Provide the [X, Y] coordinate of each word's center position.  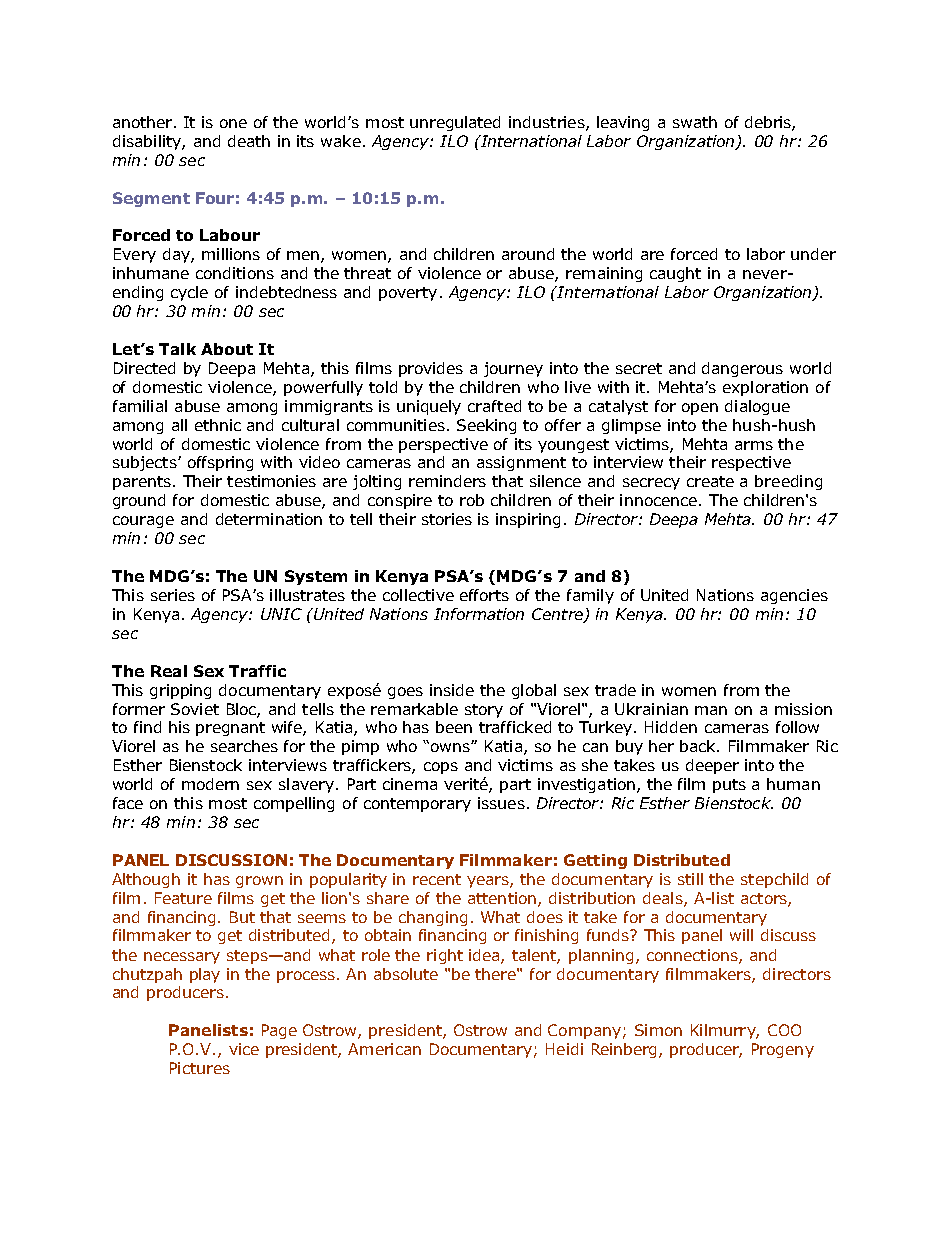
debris [769, 123]
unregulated [455, 123]
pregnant [230, 729]
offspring [220, 463]
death [249, 141]
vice [244, 1049]
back [699, 746]
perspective [443, 445]
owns [451, 747]
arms [754, 445]
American [384, 1049]
